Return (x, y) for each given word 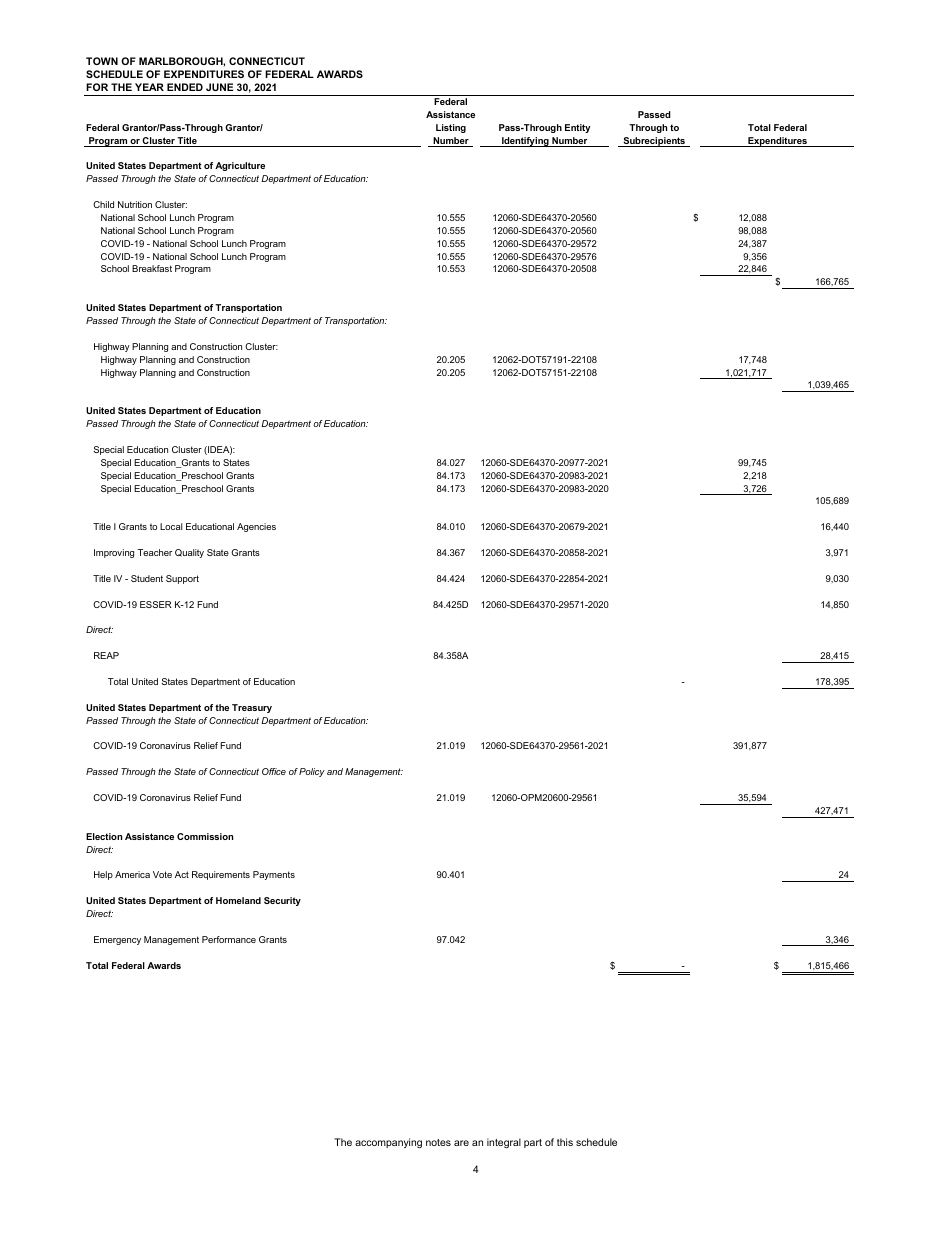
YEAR (149, 87)
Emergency (117, 940)
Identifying (525, 142)
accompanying (388, 1143)
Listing (451, 128)
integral (504, 1143)
